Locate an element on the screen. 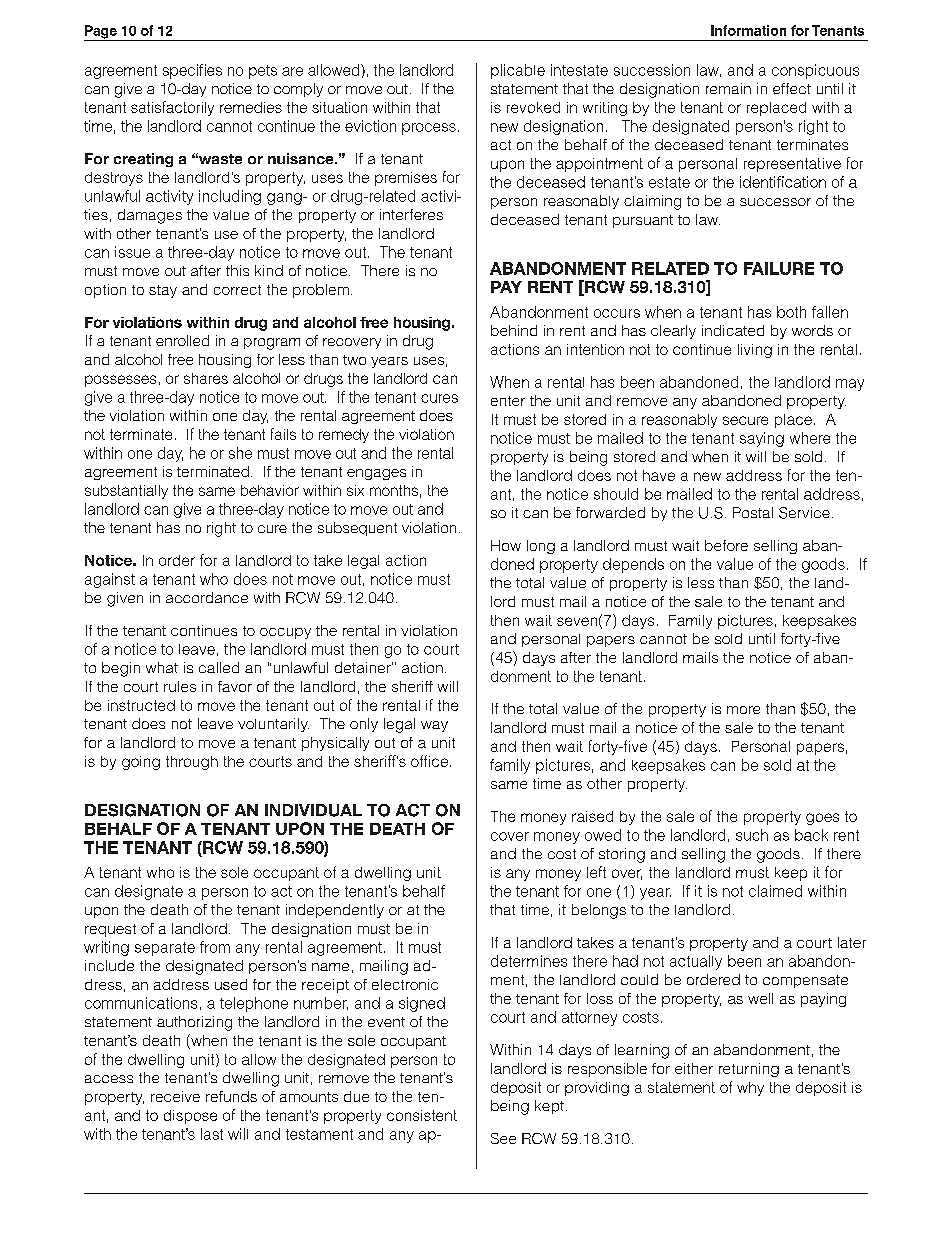 Image resolution: width=952 pixels, height=1233 pixels. why is located at coordinates (750, 1089).
